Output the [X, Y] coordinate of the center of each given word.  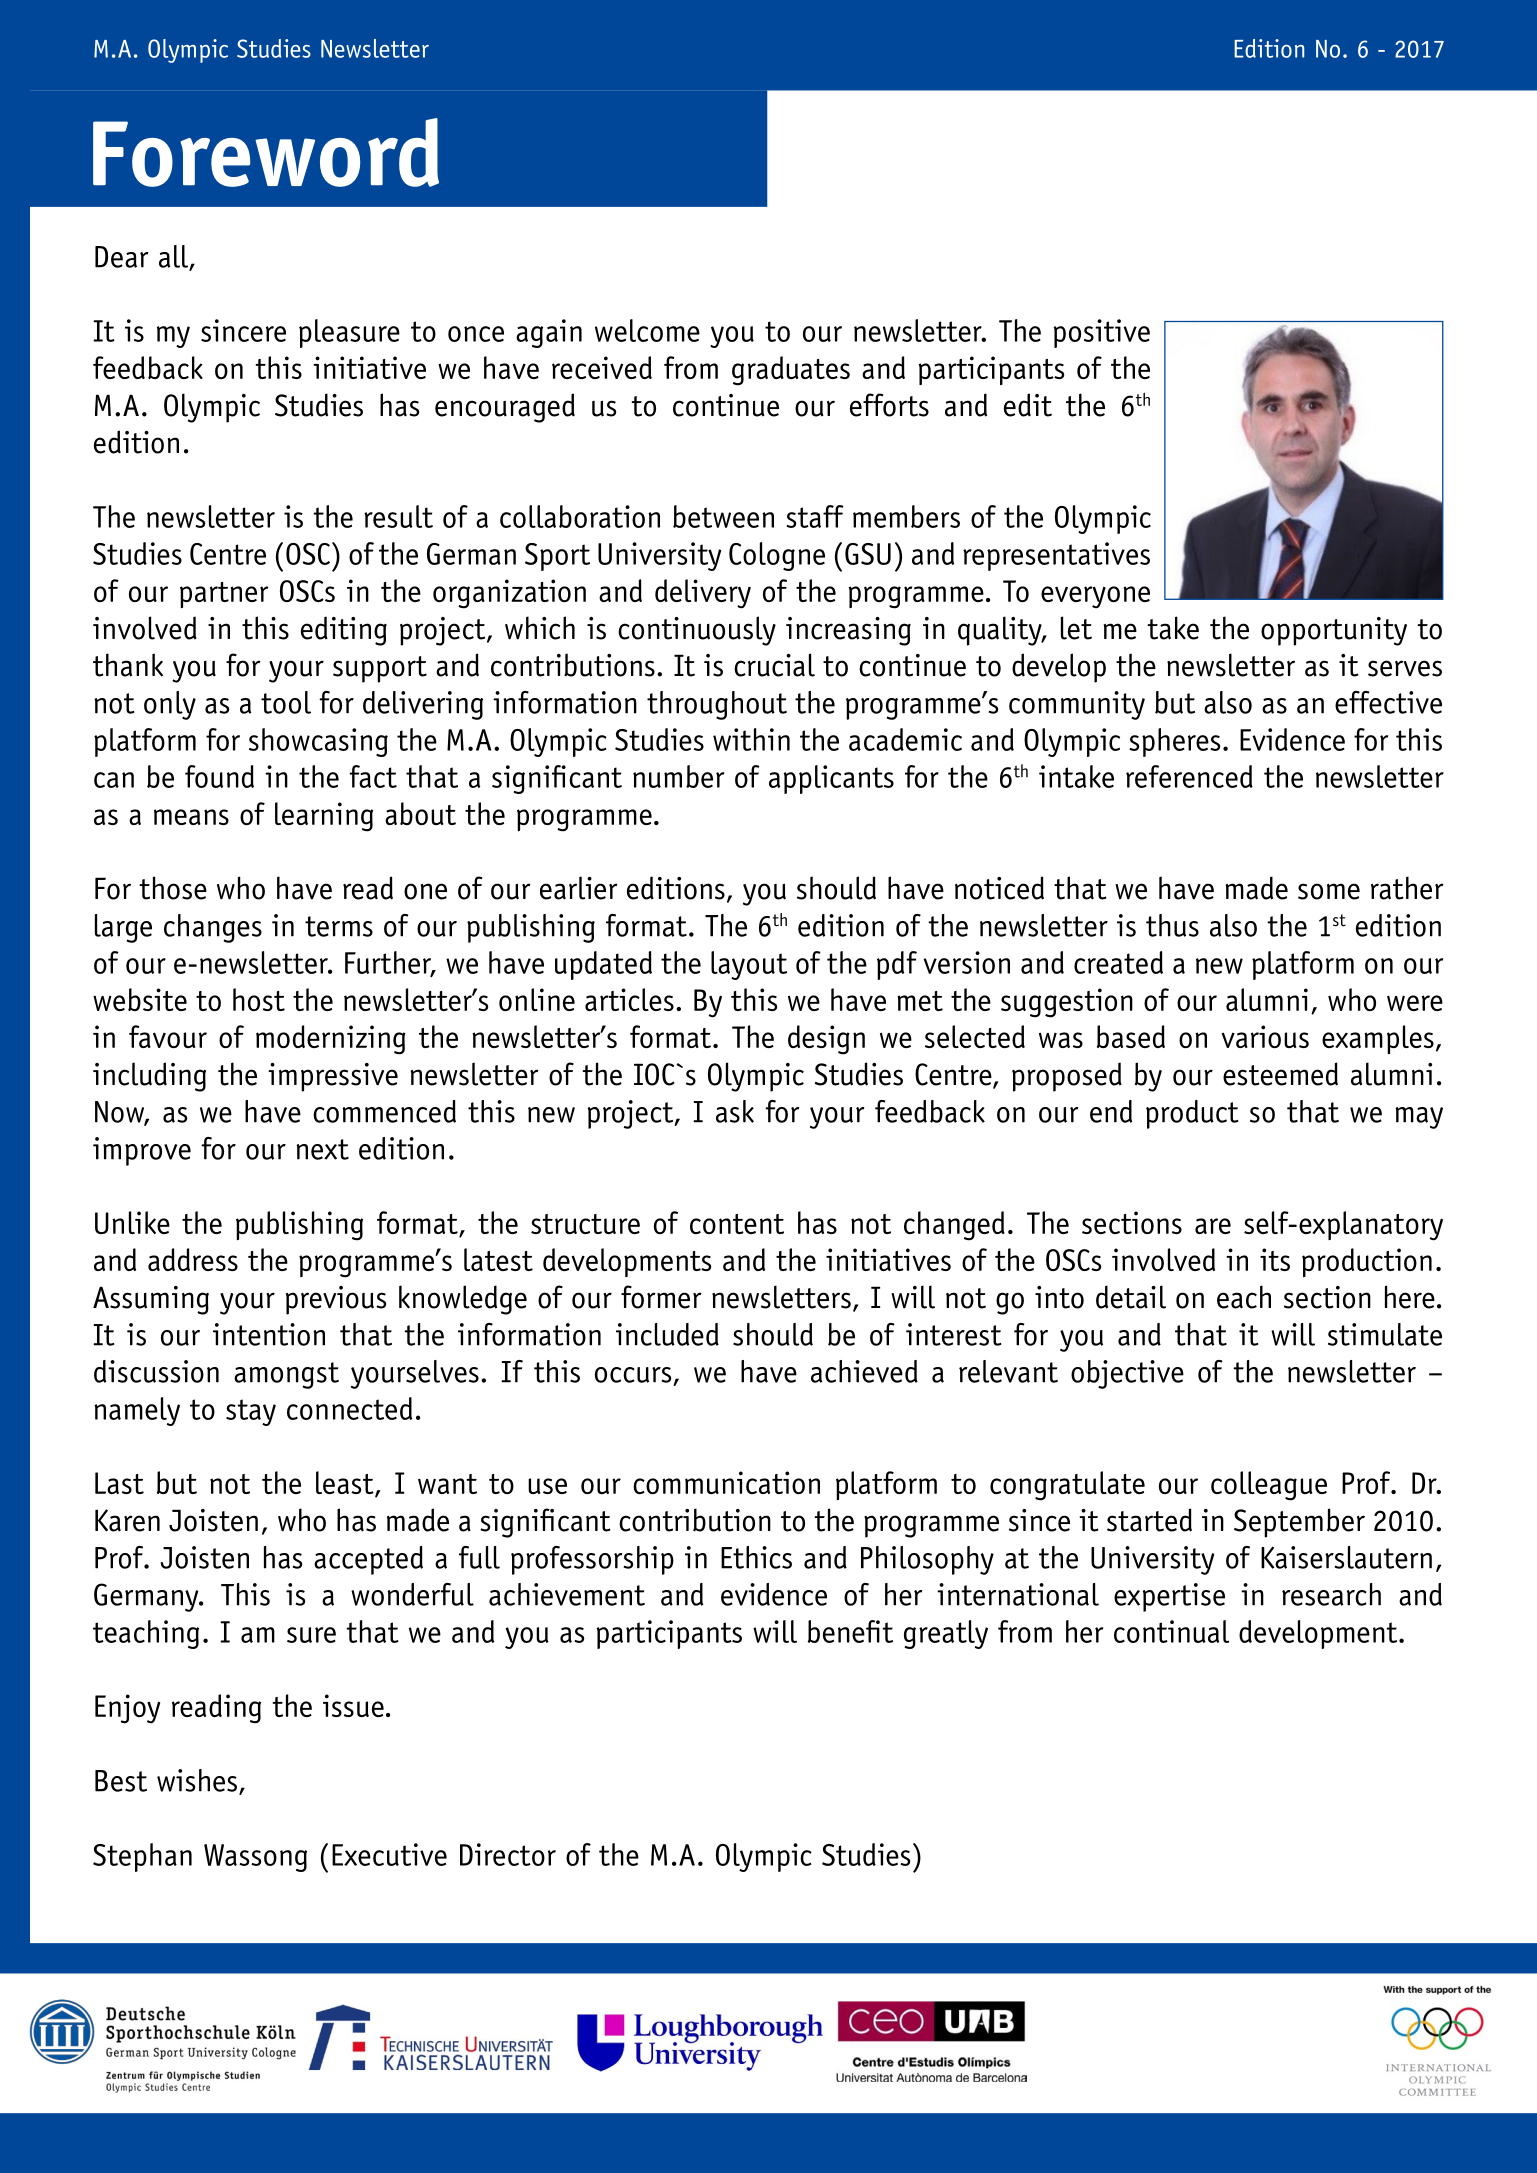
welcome [647, 330]
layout [749, 965]
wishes [198, 1781]
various [1265, 1036]
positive [1101, 333]
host [259, 999]
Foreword [266, 152]
